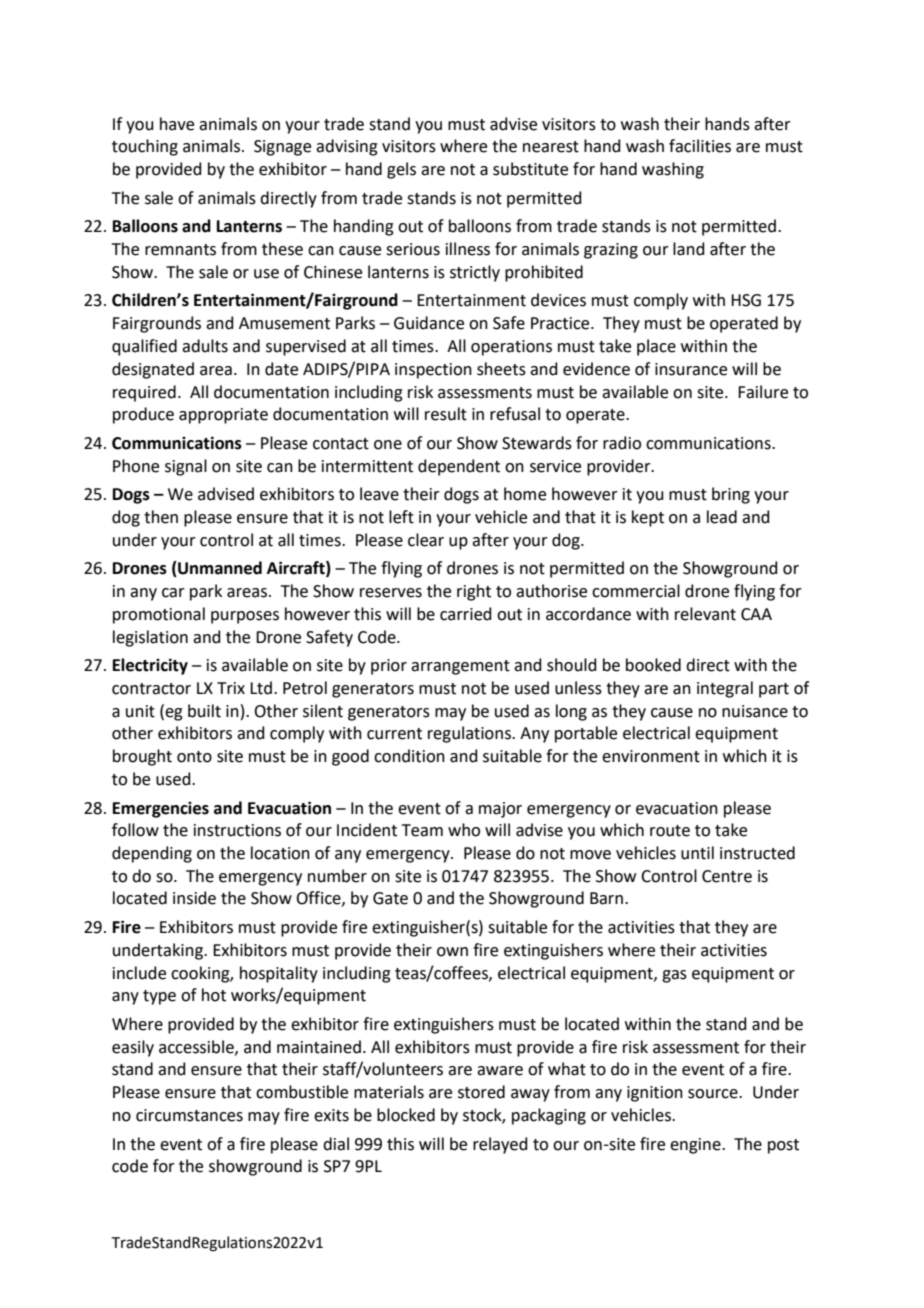  What do you see at coordinates (714, 1094) in the image?
I see `source` at bounding box center [714, 1094].
